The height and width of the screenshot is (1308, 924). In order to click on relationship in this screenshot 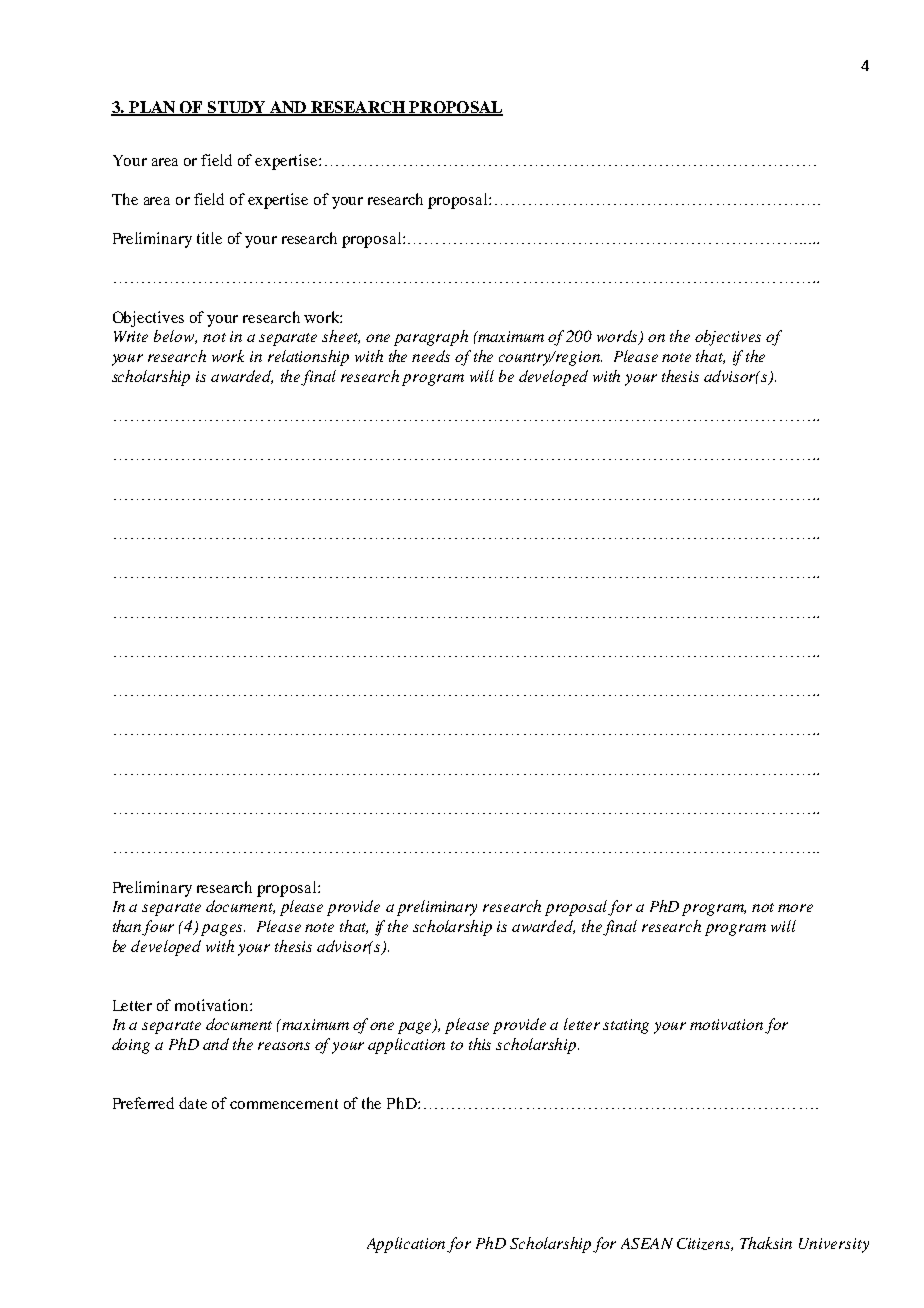, I will do `click(308, 358)`.
